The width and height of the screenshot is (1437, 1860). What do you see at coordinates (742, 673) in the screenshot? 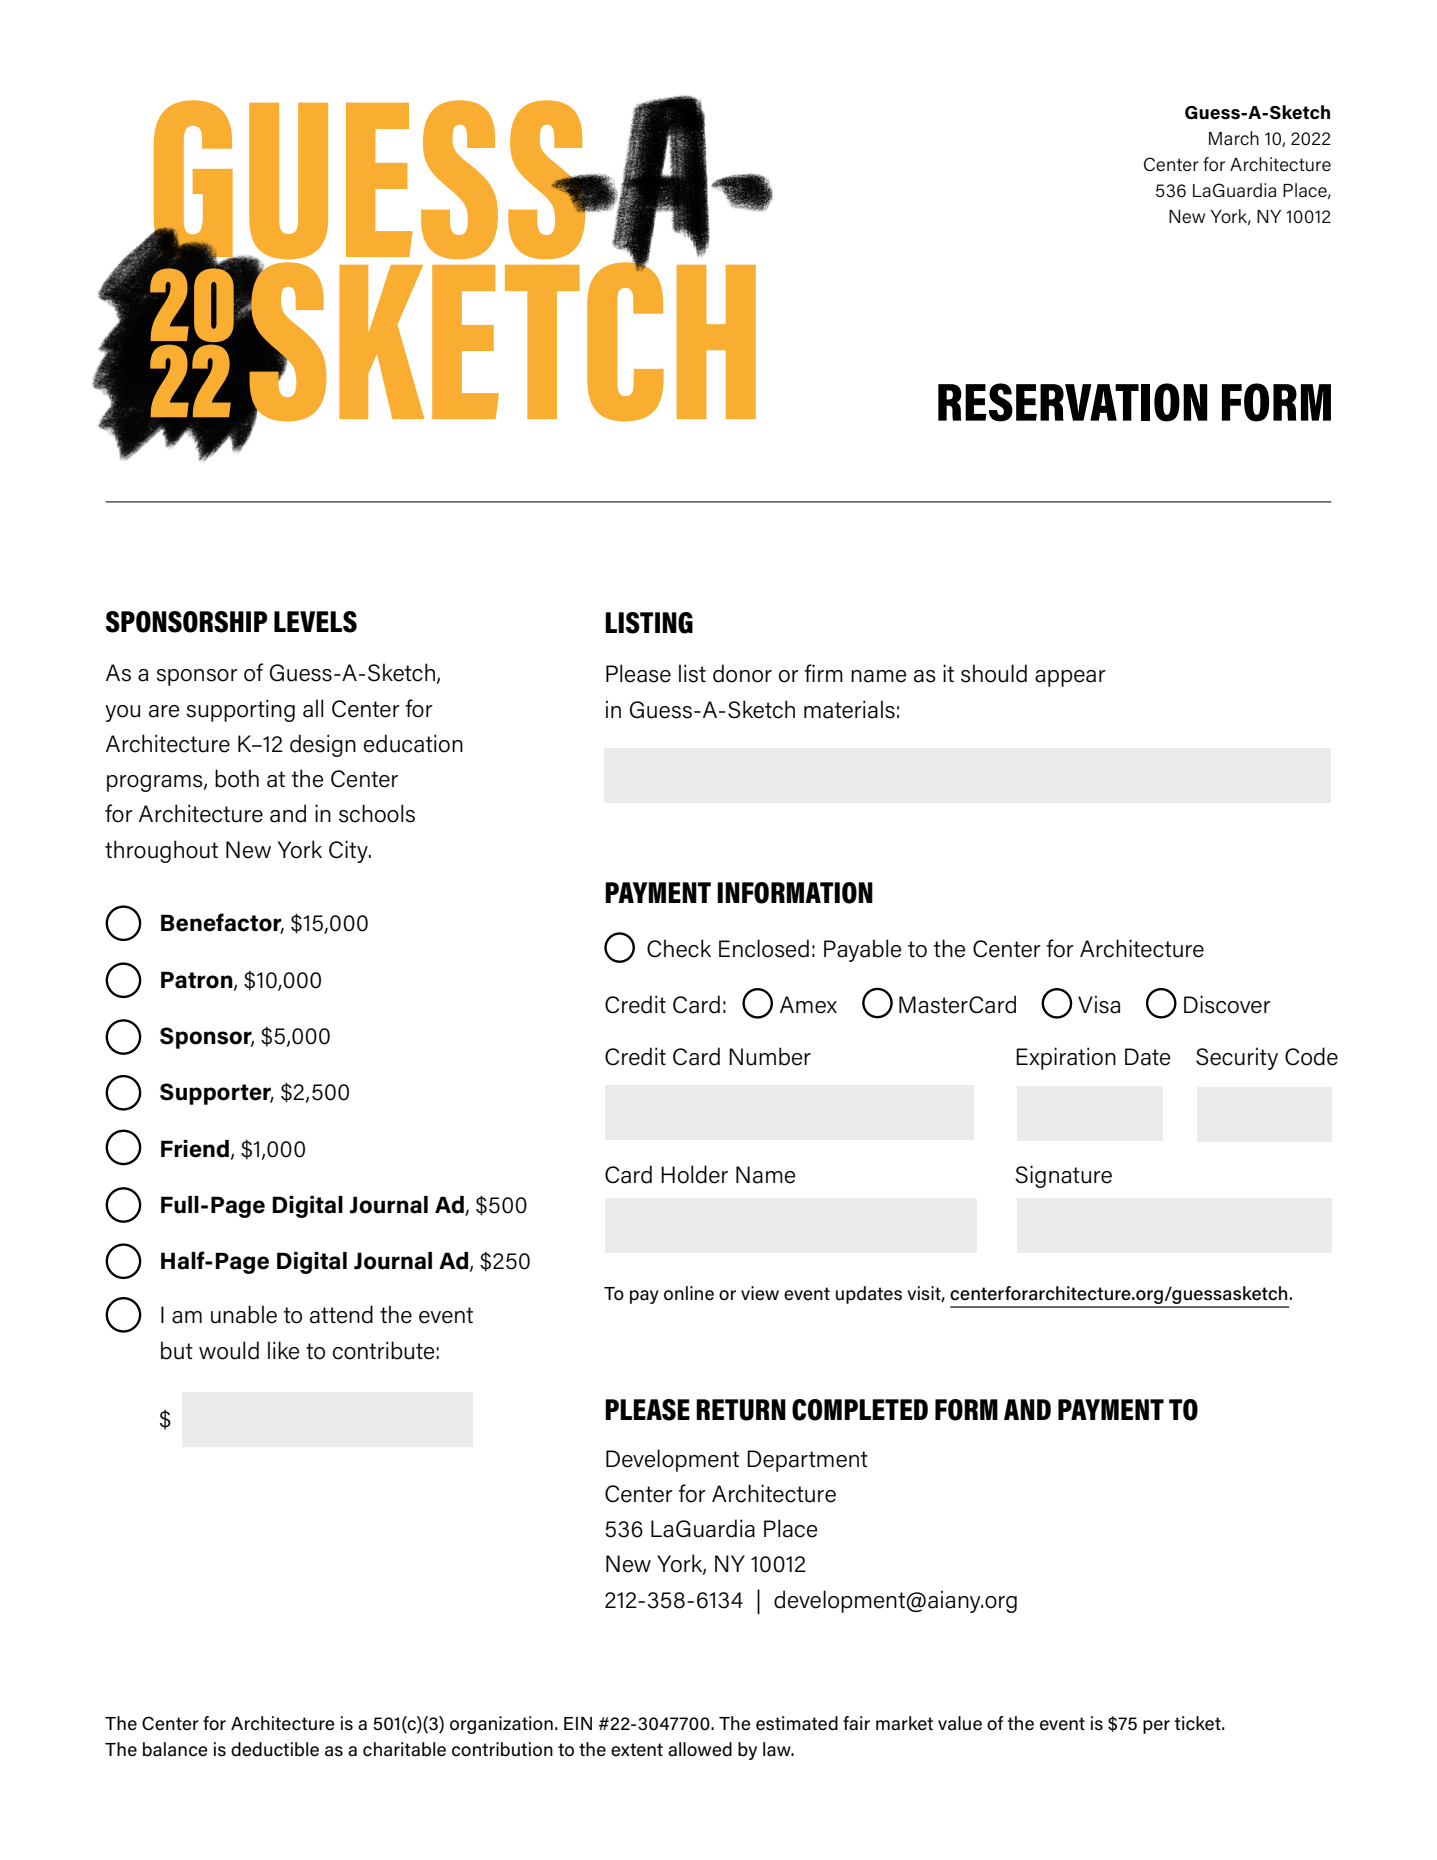
I see `donor` at bounding box center [742, 673].
